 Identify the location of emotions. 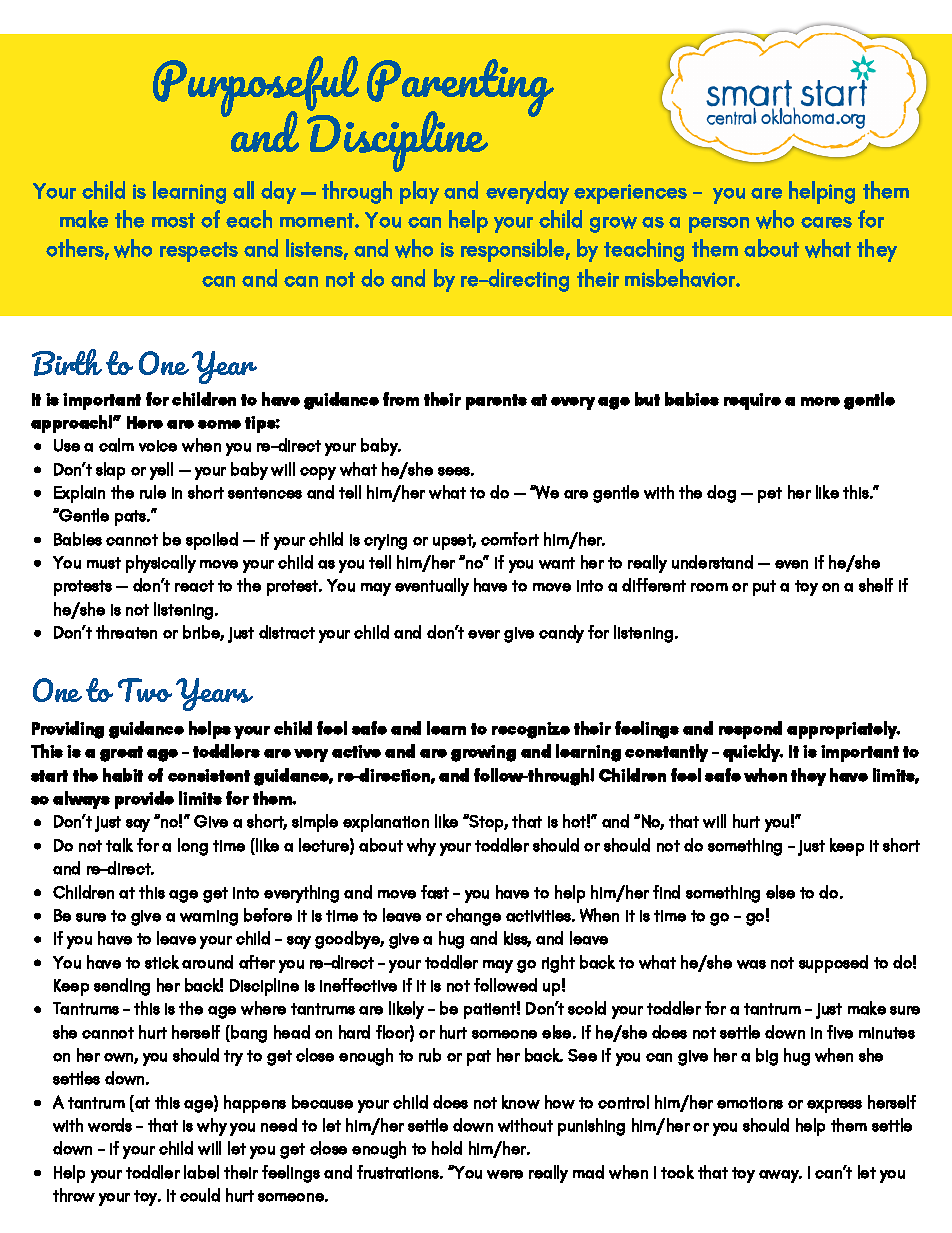
(750, 1103).
